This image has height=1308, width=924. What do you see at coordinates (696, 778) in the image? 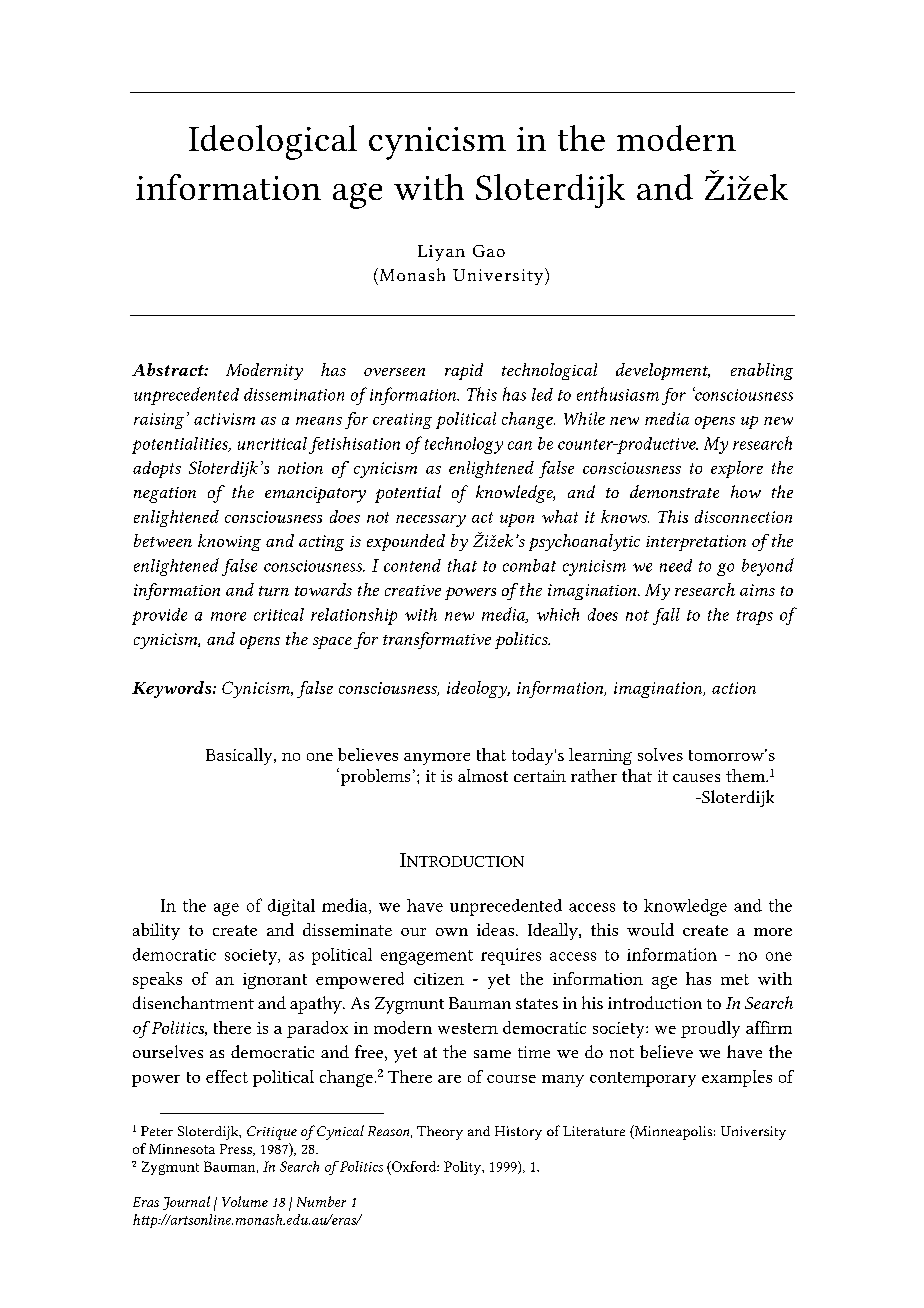
I see `causes` at bounding box center [696, 778].
